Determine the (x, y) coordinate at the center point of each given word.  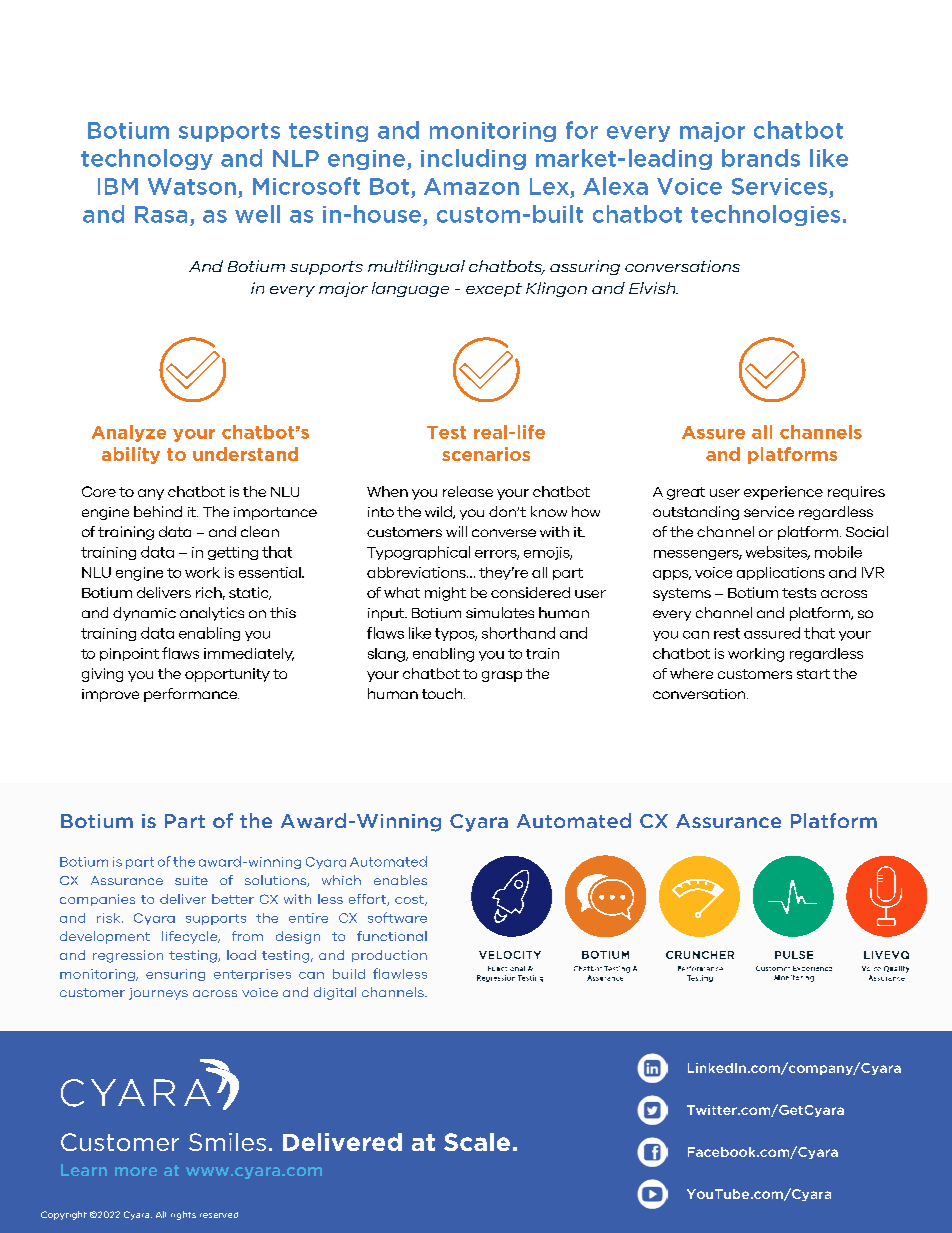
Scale (477, 1142)
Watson (192, 186)
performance (191, 695)
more (136, 1171)
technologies (765, 215)
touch (443, 693)
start (813, 674)
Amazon (471, 186)
